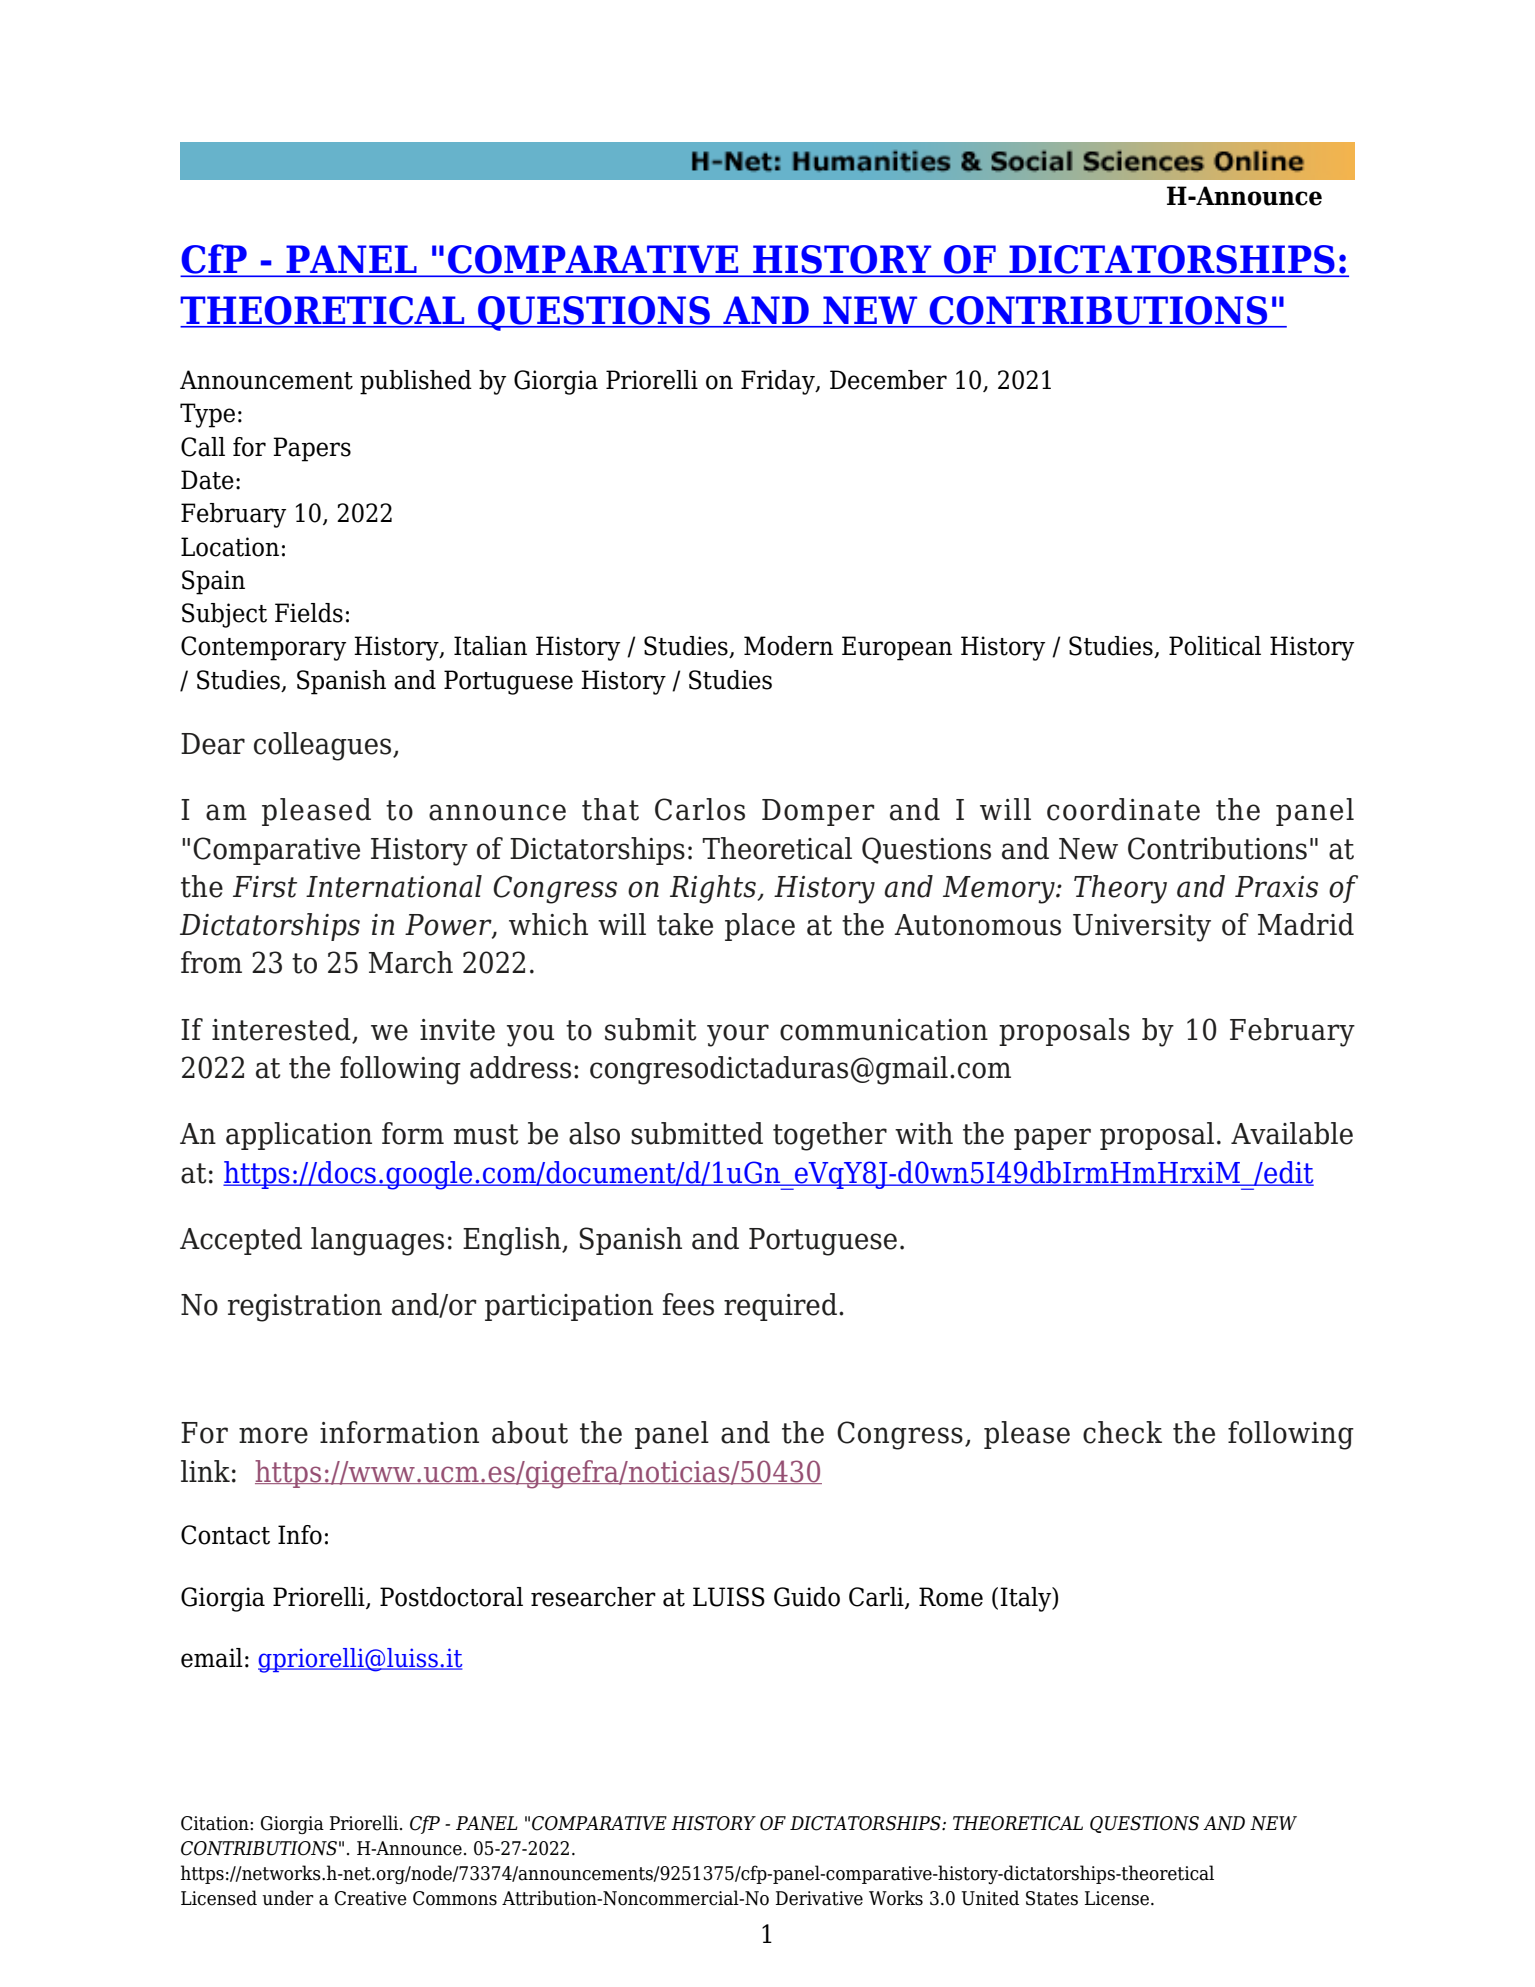 The image size is (1535, 1987). What do you see at coordinates (819, 1898) in the screenshot?
I see `Derivative` at bounding box center [819, 1898].
